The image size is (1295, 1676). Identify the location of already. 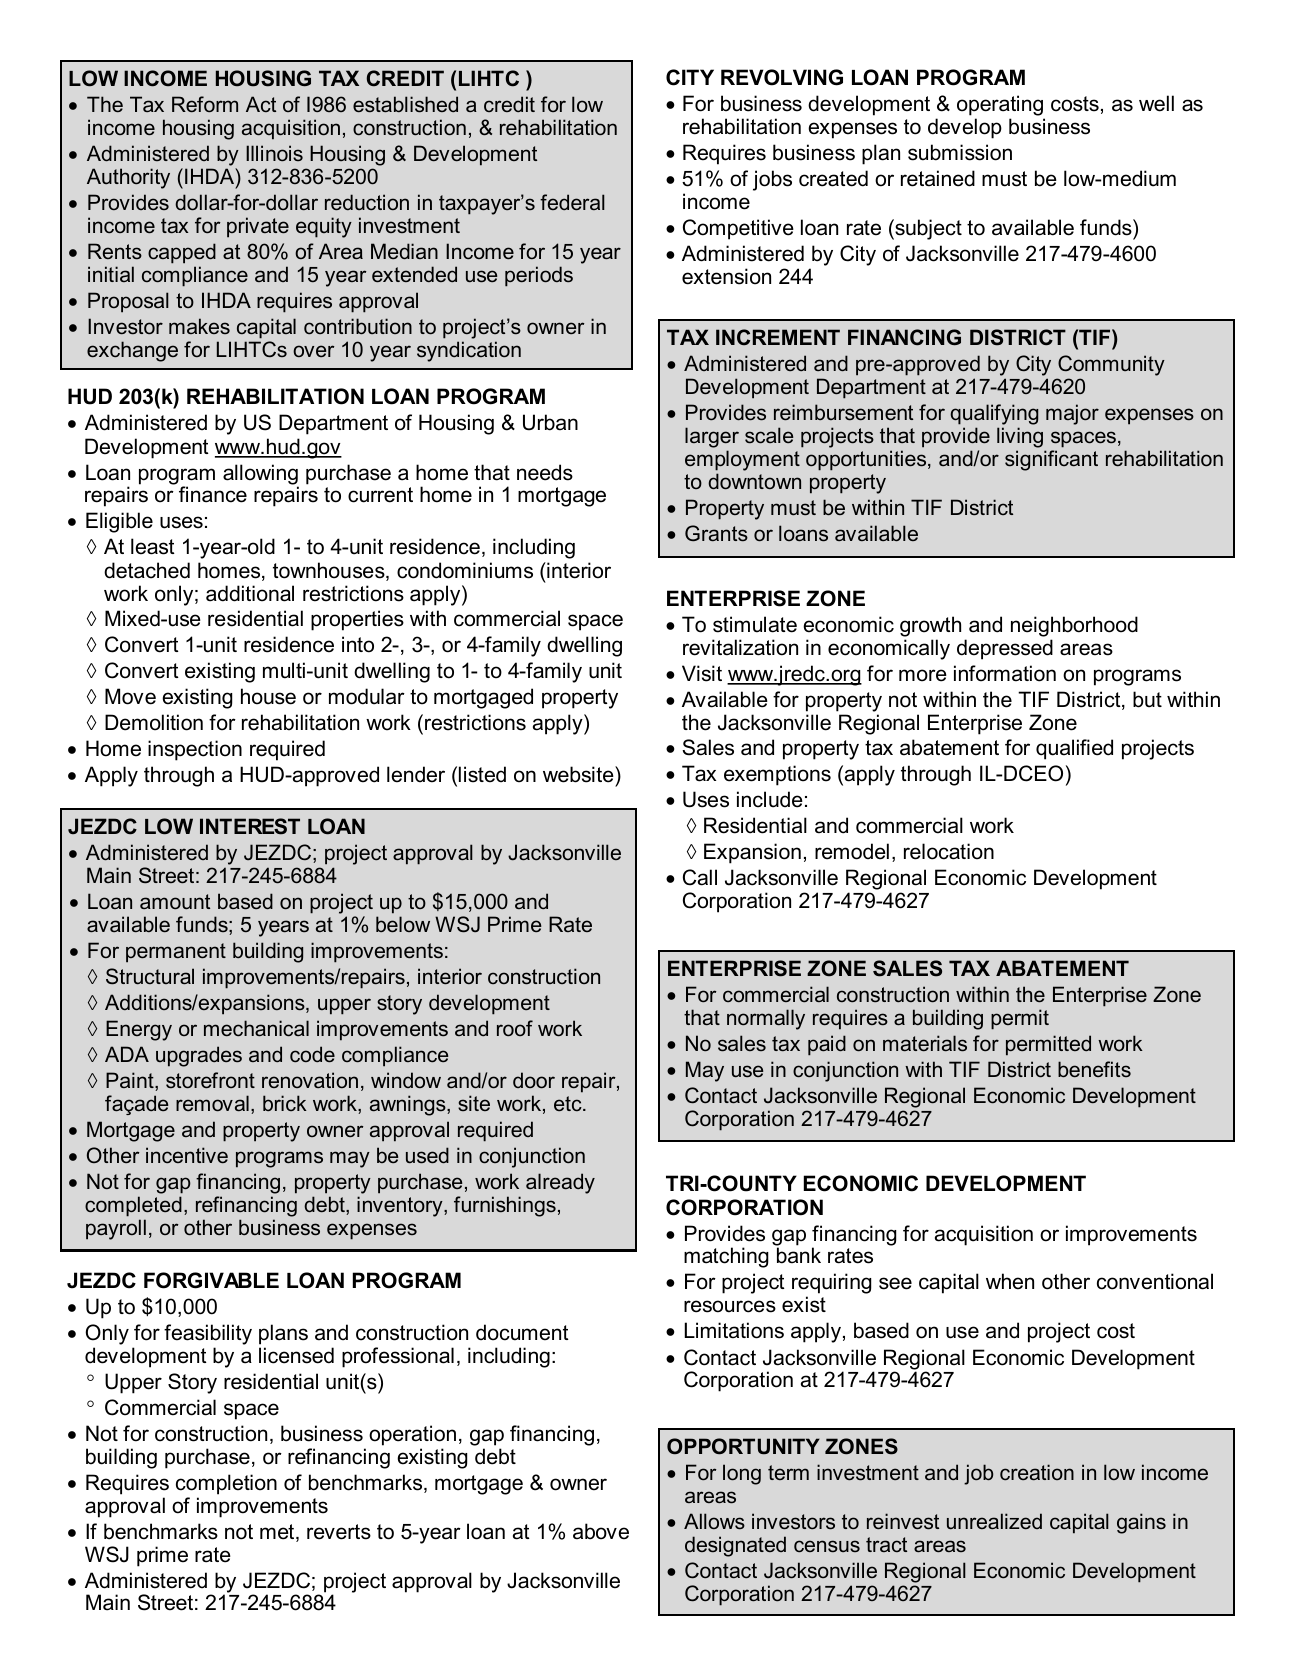
(560, 1183).
